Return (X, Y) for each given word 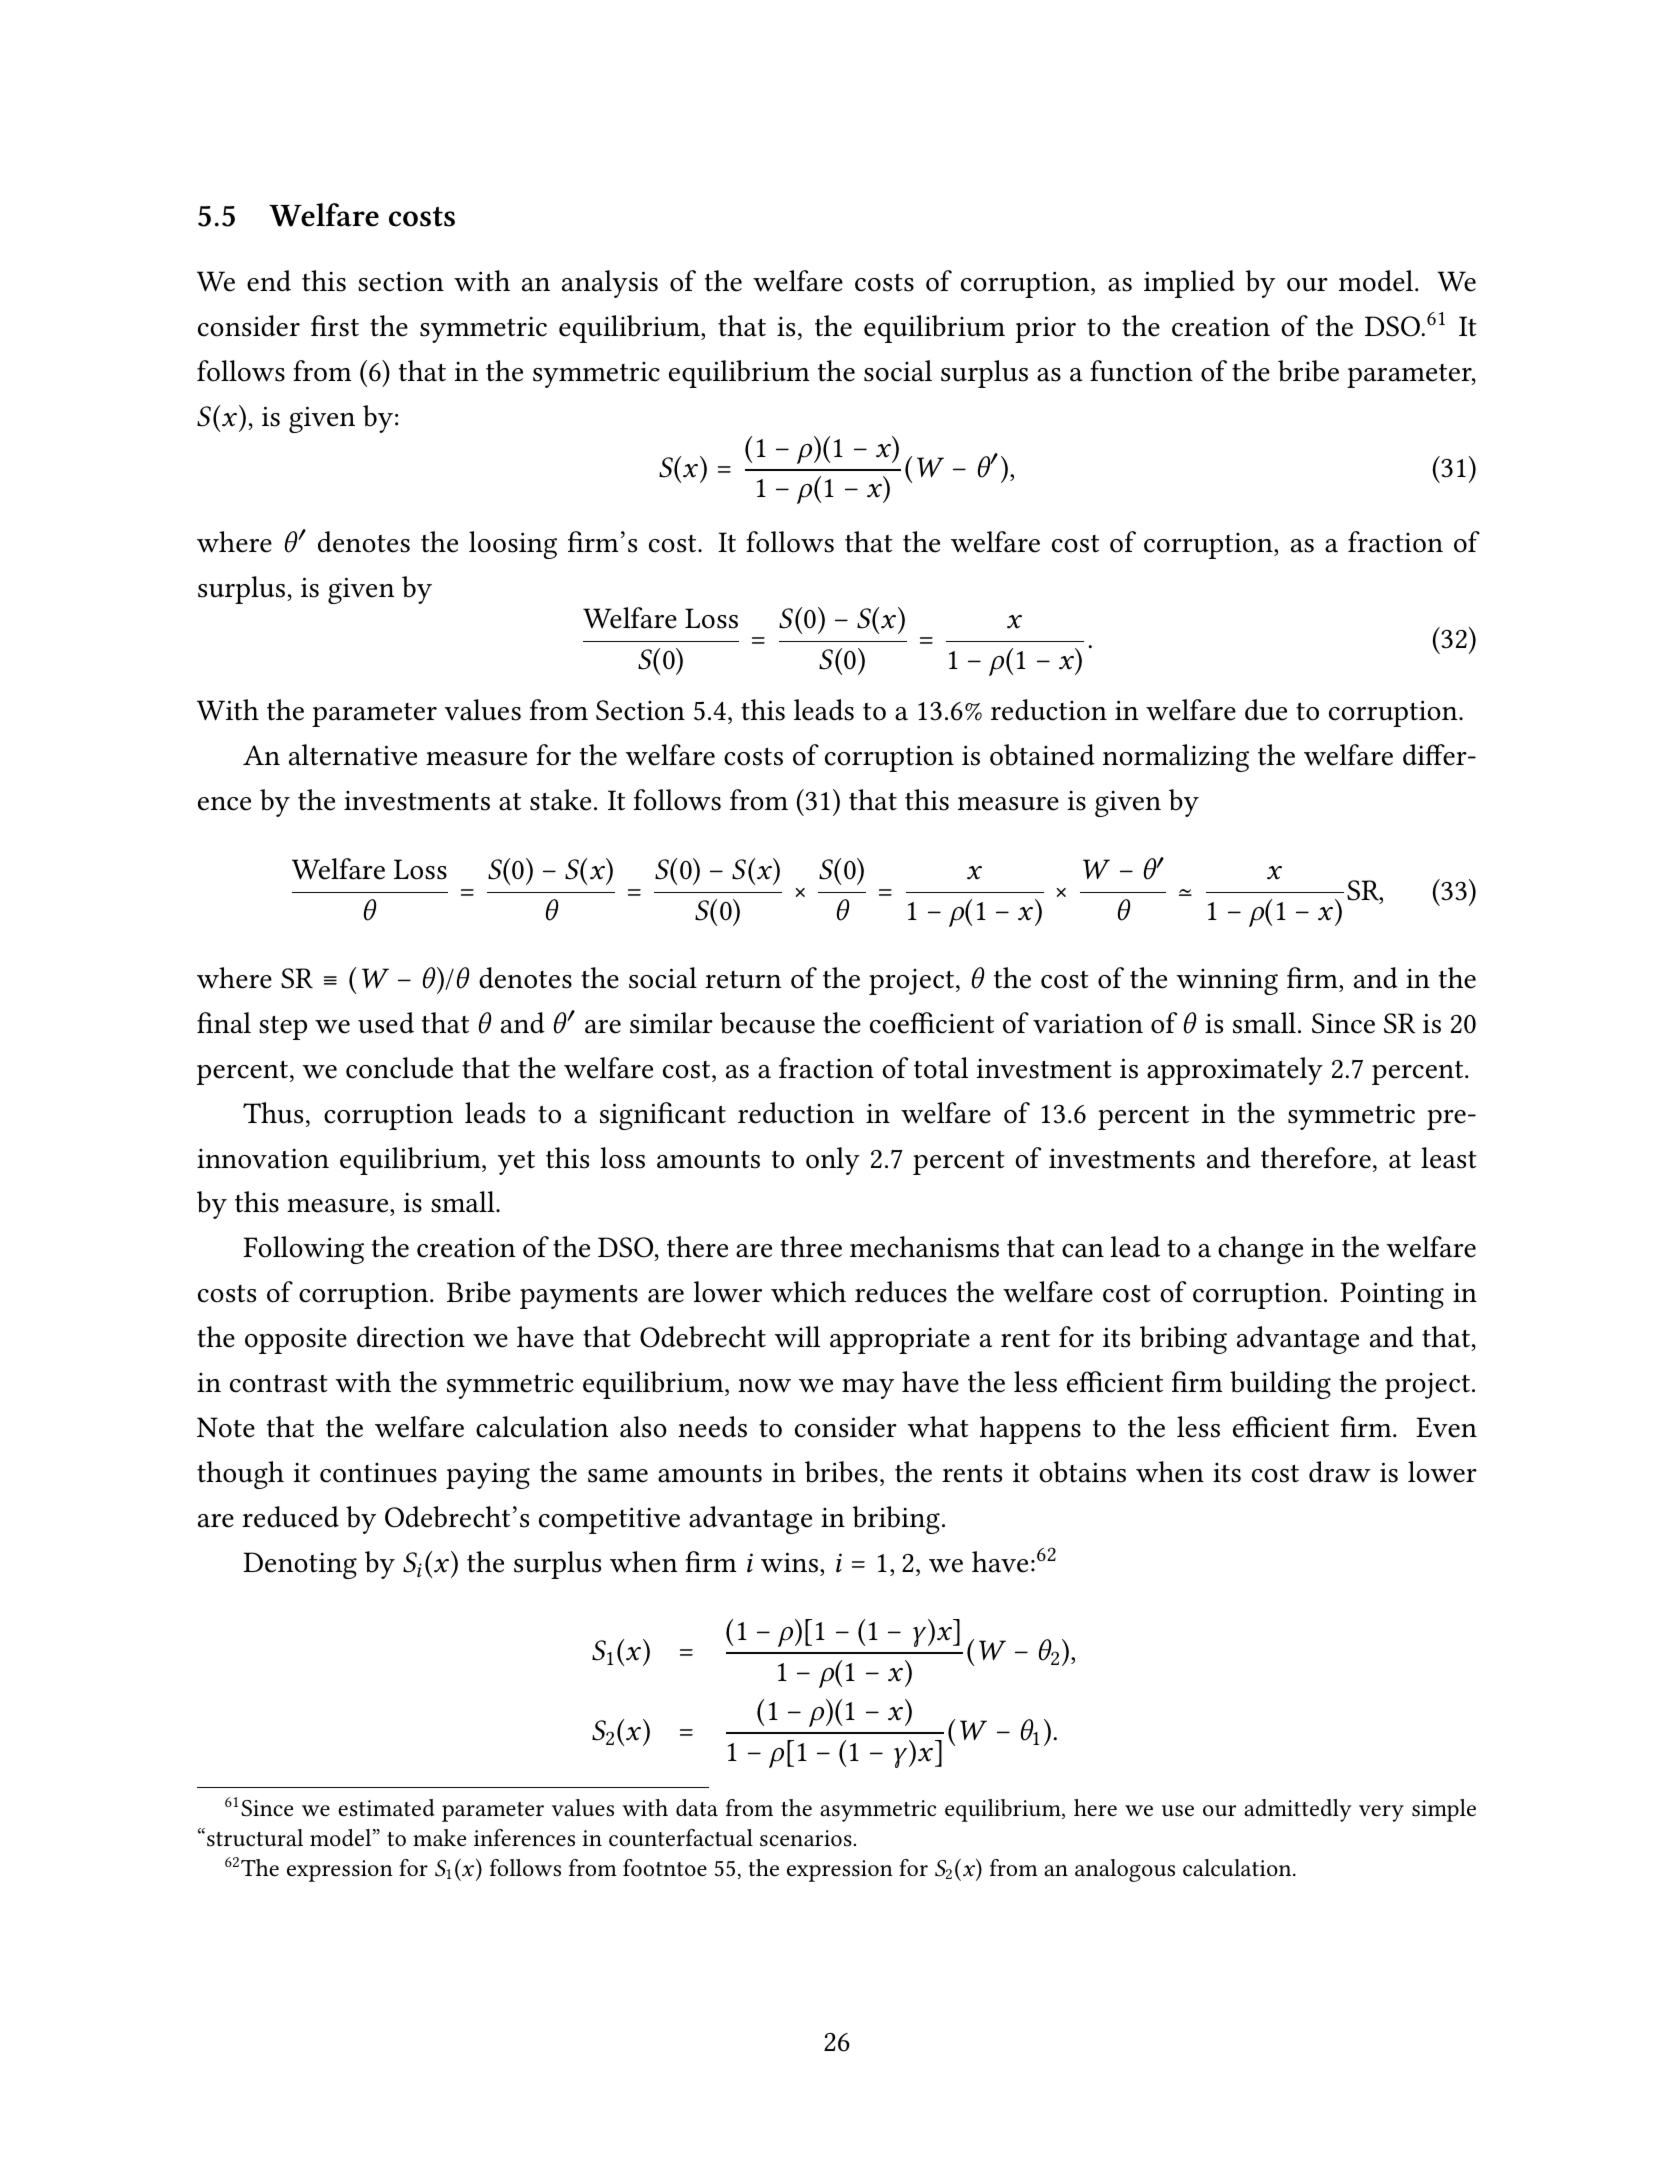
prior (1045, 329)
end (269, 281)
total (941, 1068)
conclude (399, 1068)
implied (1189, 284)
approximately (1235, 1071)
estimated (386, 1808)
